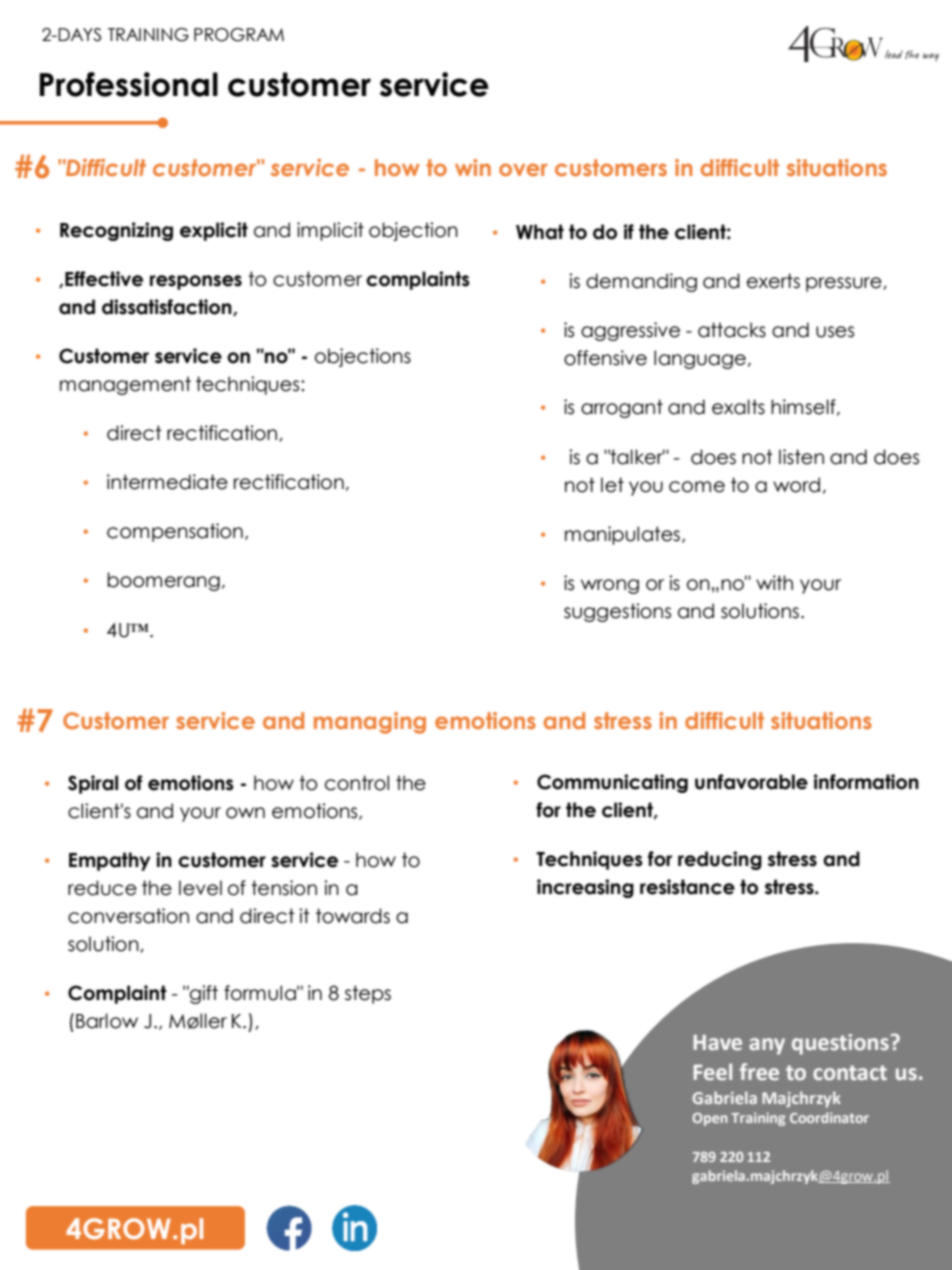 This screenshot has height=1270, width=952. I want to click on over, so click(523, 169).
